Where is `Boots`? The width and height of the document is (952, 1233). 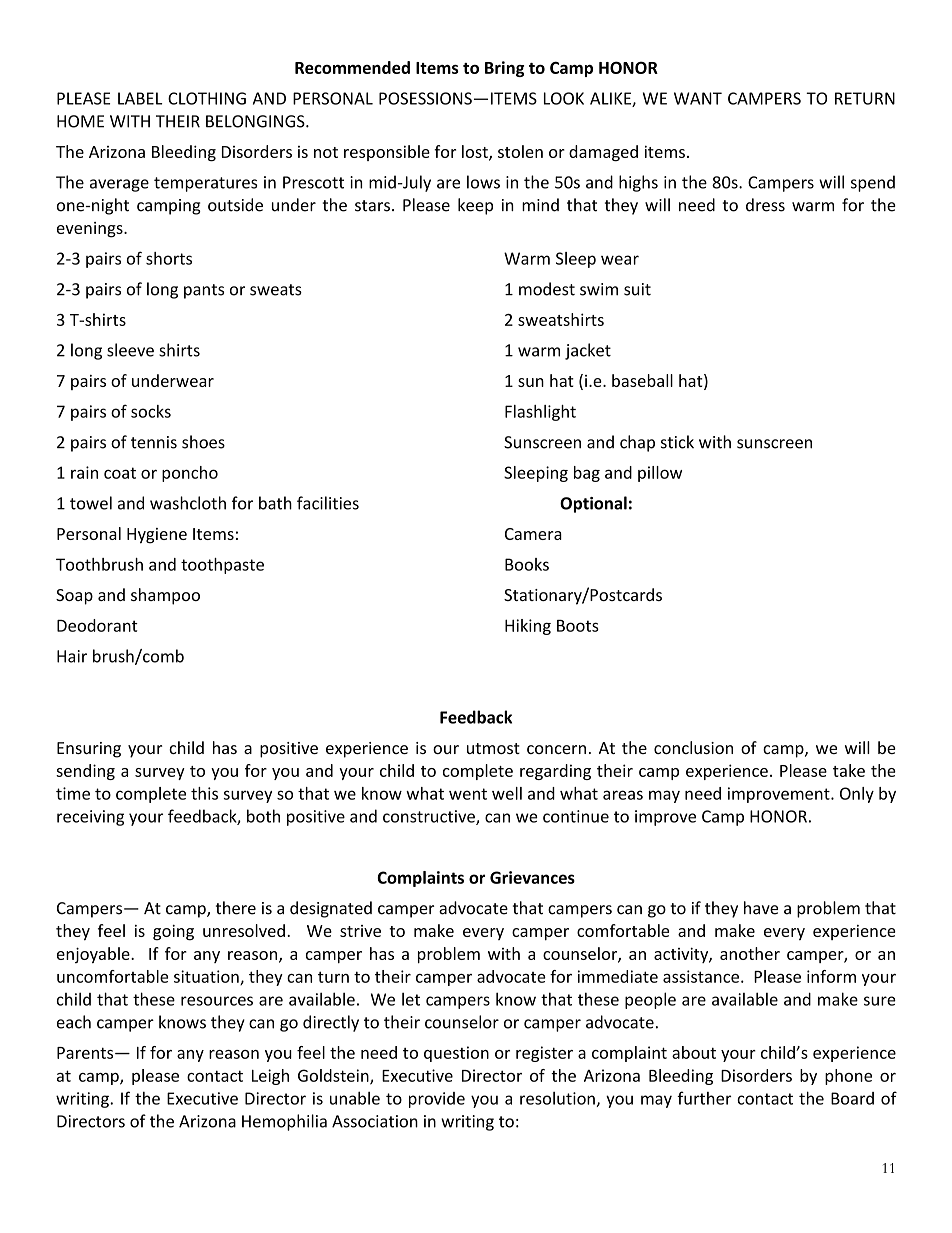 Boots is located at coordinates (578, 626).
